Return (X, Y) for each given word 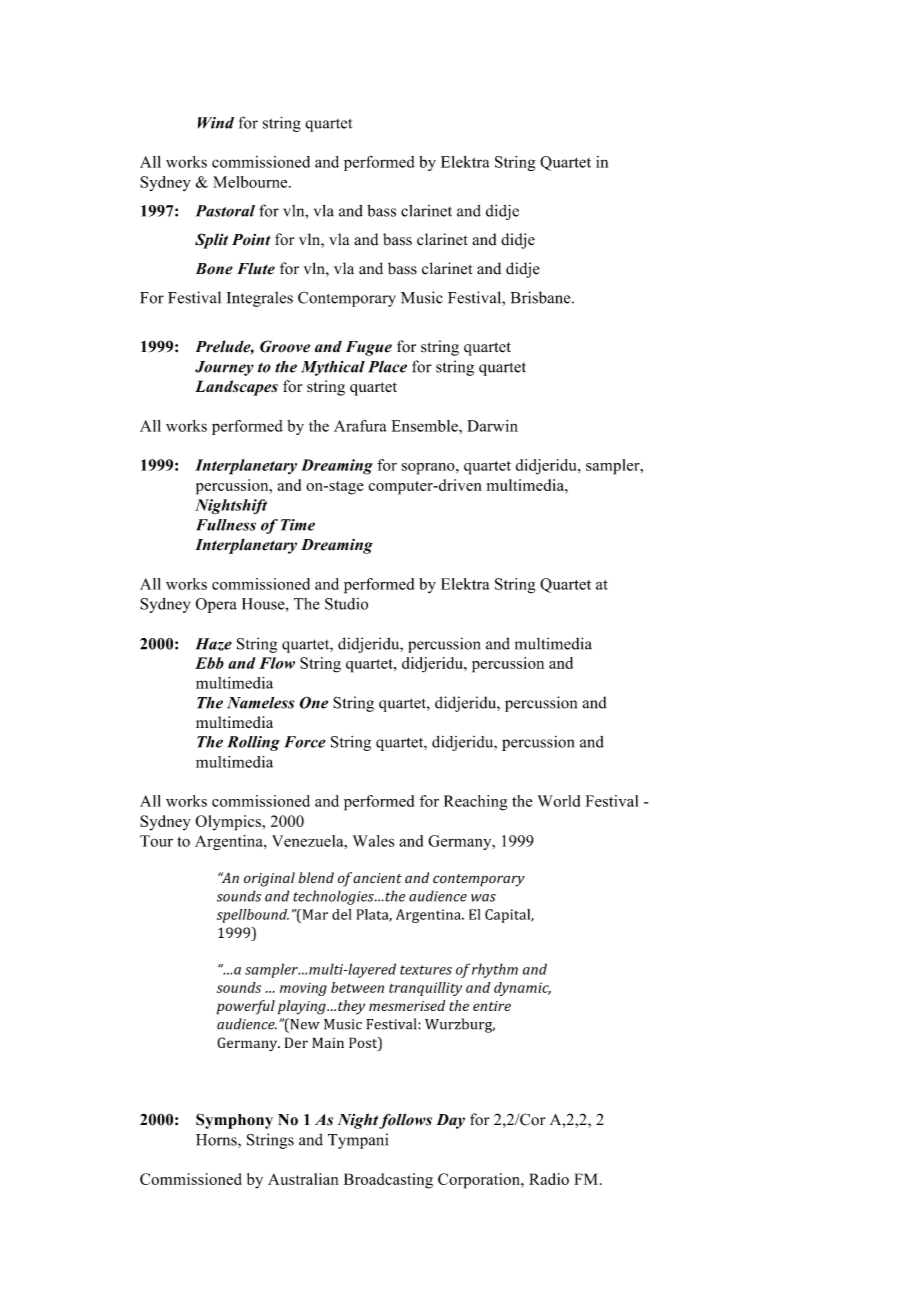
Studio (346, 604)
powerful (246, 1007)
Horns (217, 1141)
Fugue (369, 348)
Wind (216, 123)
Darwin (492, 426)
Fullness (226, 525)
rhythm (495, 970)
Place (387, 366)
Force (304, 742)
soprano (429, 469)
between (357, 987)
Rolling (253, 743)
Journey (224, 368)
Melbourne (251, 182)
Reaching (475, 803)
